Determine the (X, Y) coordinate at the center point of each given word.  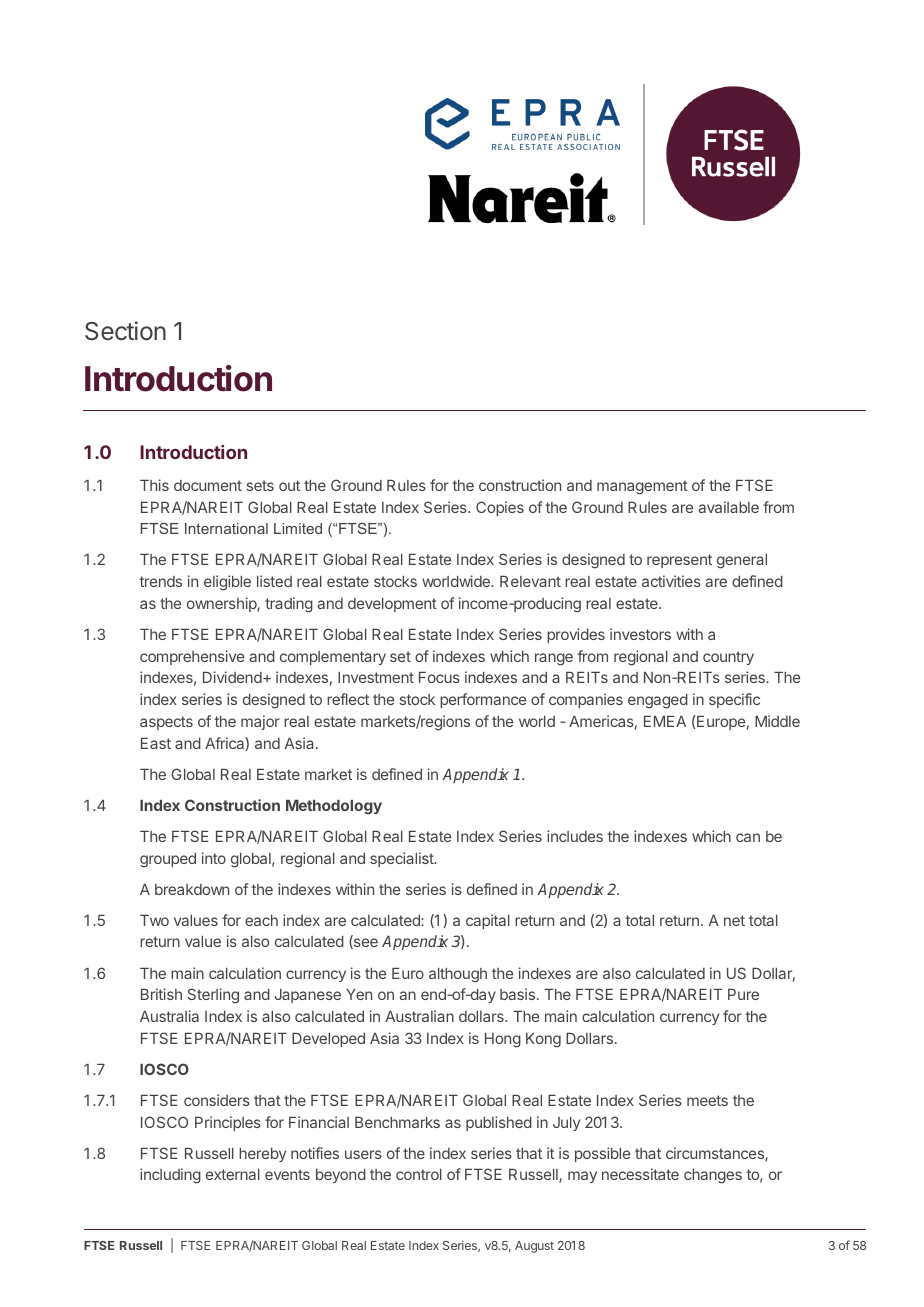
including (170, 1176)
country (728, 658)
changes (713, 1176)
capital (488, 921)
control (419, 1174)
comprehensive (192, 657)
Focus (439, 677)
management (642, 487)
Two (154, 920)
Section (125, 331)
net (734, 920)
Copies (500, 508)
